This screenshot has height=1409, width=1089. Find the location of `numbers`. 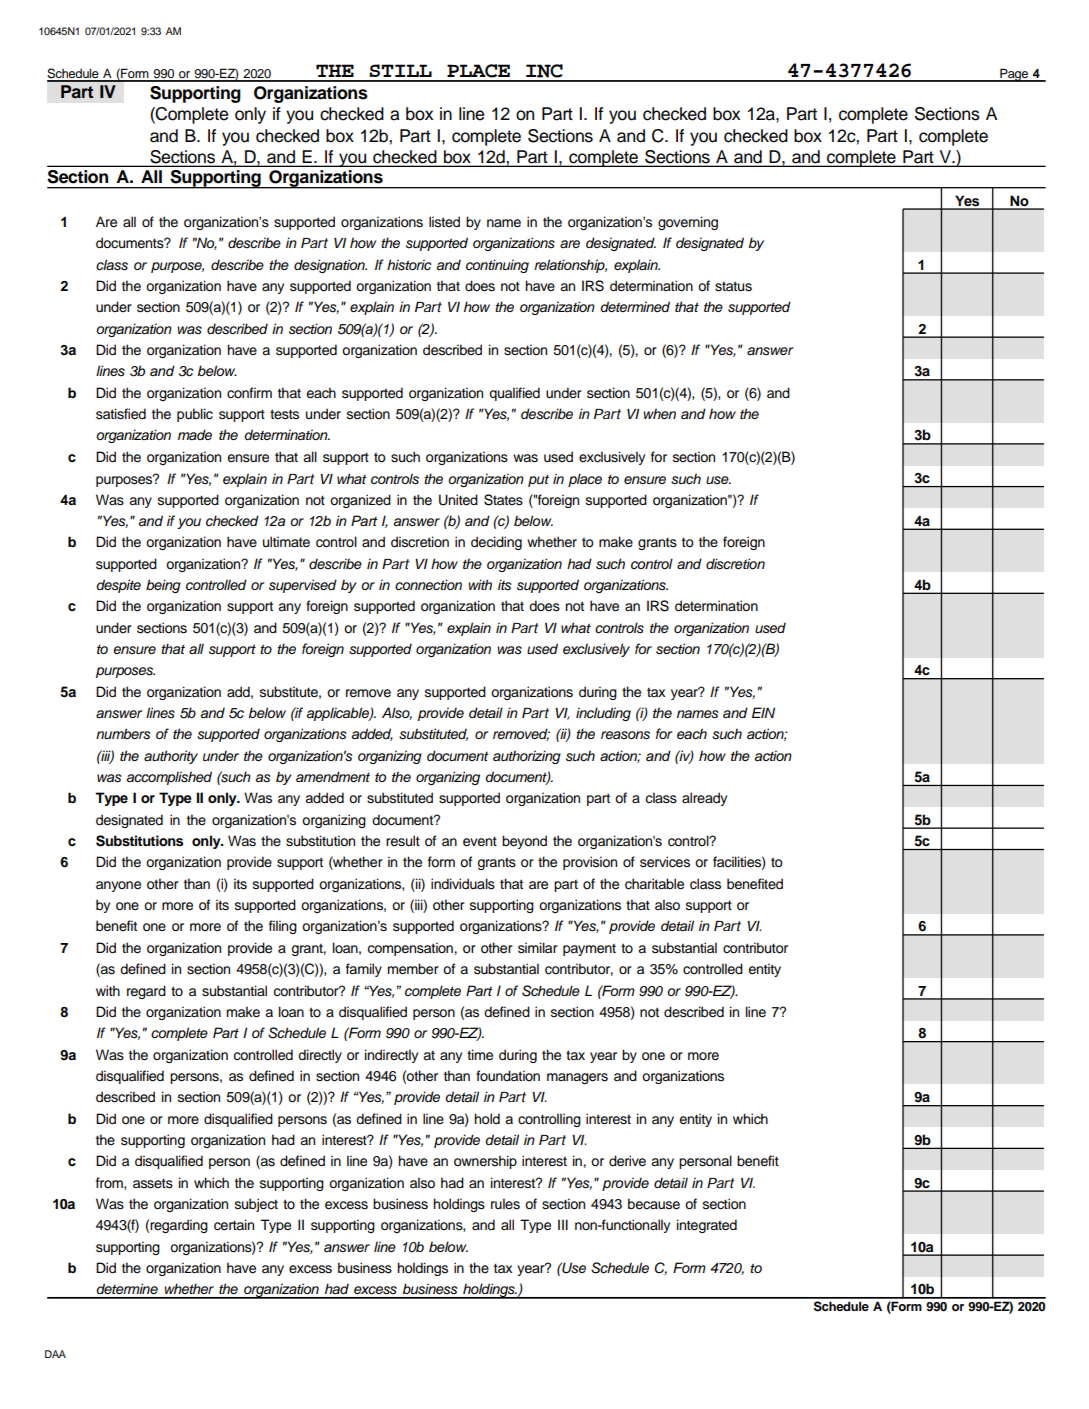

numbers is located at coordinates (123, 734).
